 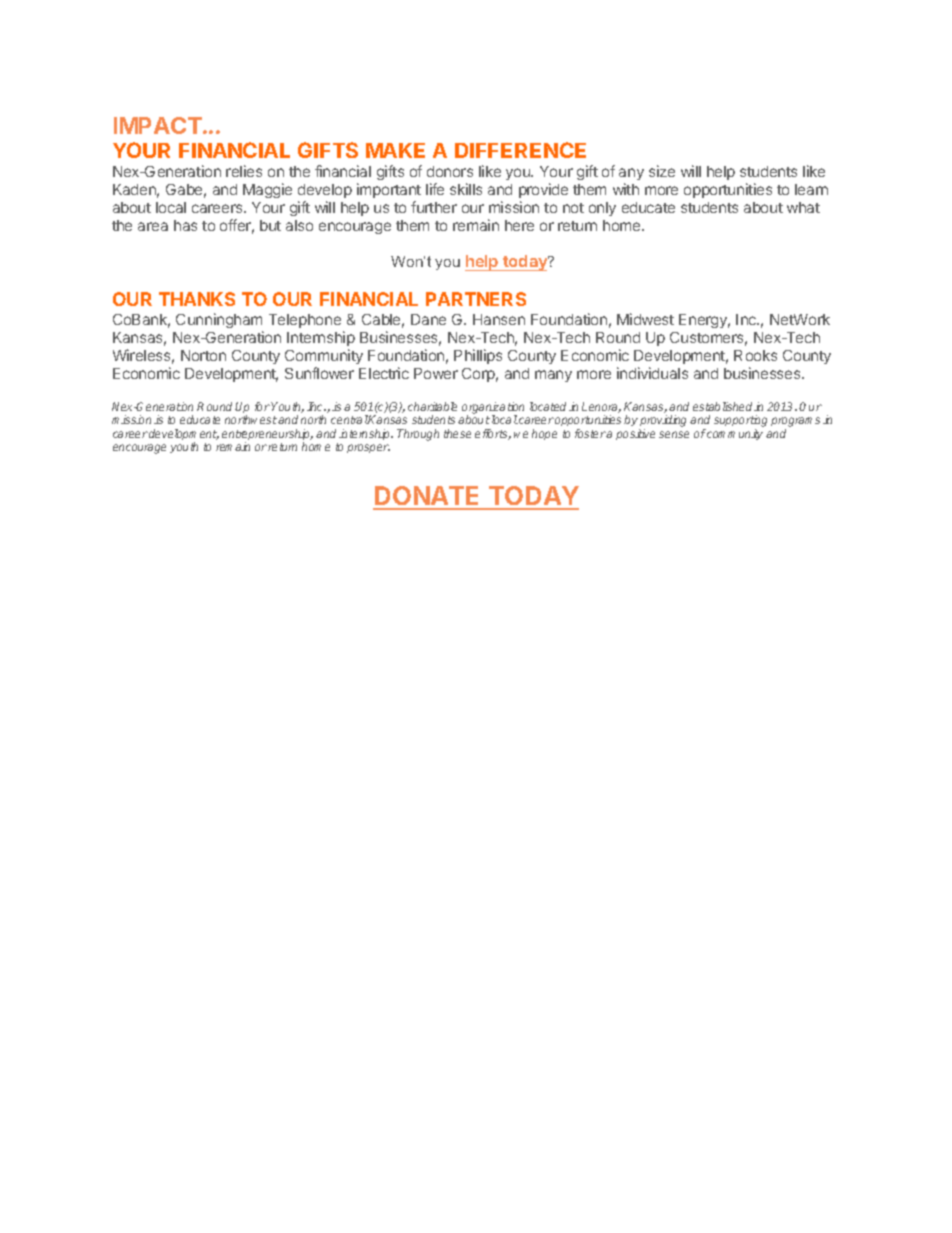 What do you see at coordinates (755, 355) in the document?
I see `Rooks` at bounding box center [755, 355].
